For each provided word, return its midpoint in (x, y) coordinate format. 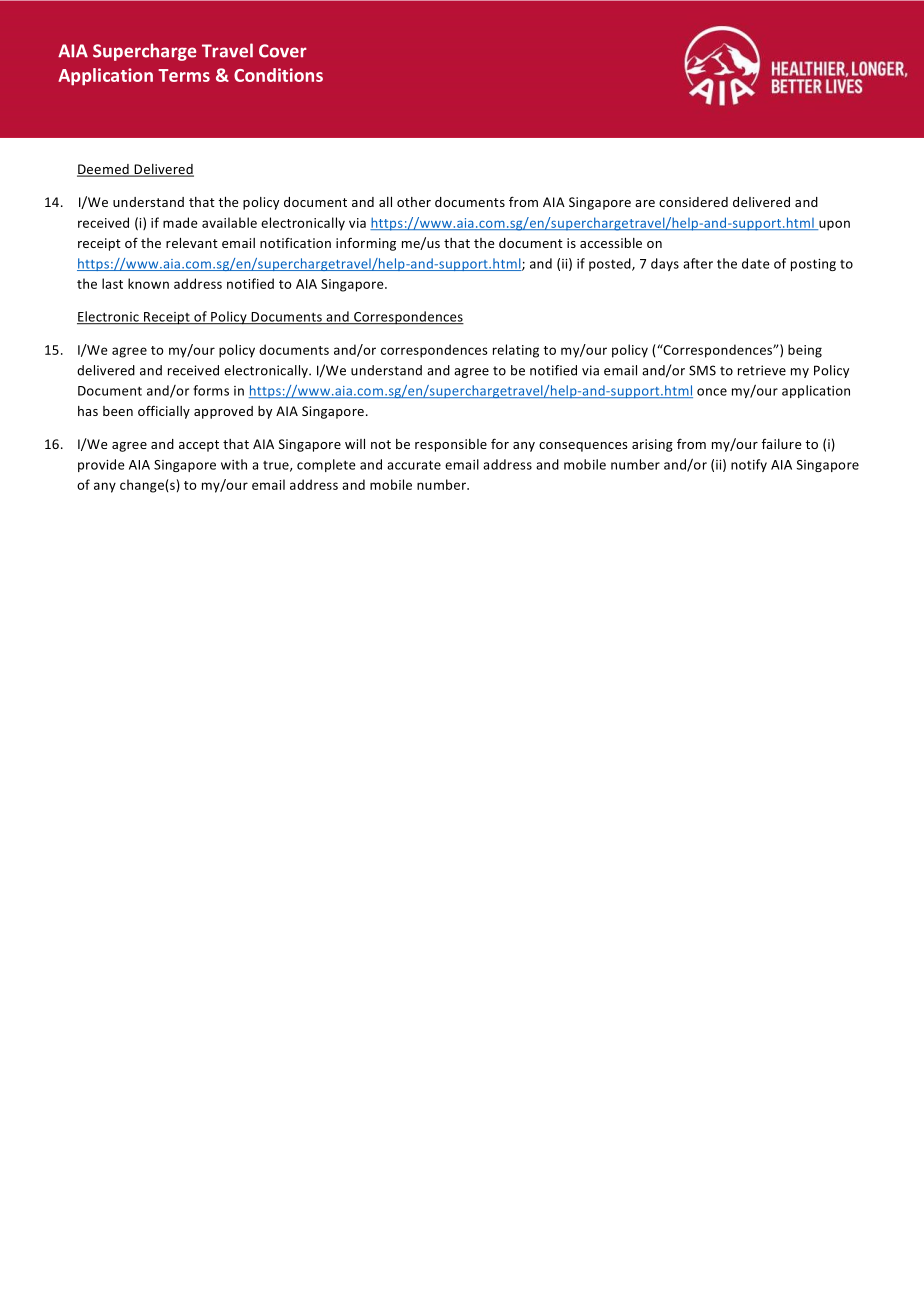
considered (693, 202)
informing (366, 244)
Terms (184, 75)
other (414, 202)
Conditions (278, 75)
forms (211, 390)
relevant (192, 243)
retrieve (762, 370)
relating (516, 351)
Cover (283, 51)
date (756, 263)
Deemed (104, 170)
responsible (451, 445)
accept (199, 446)
